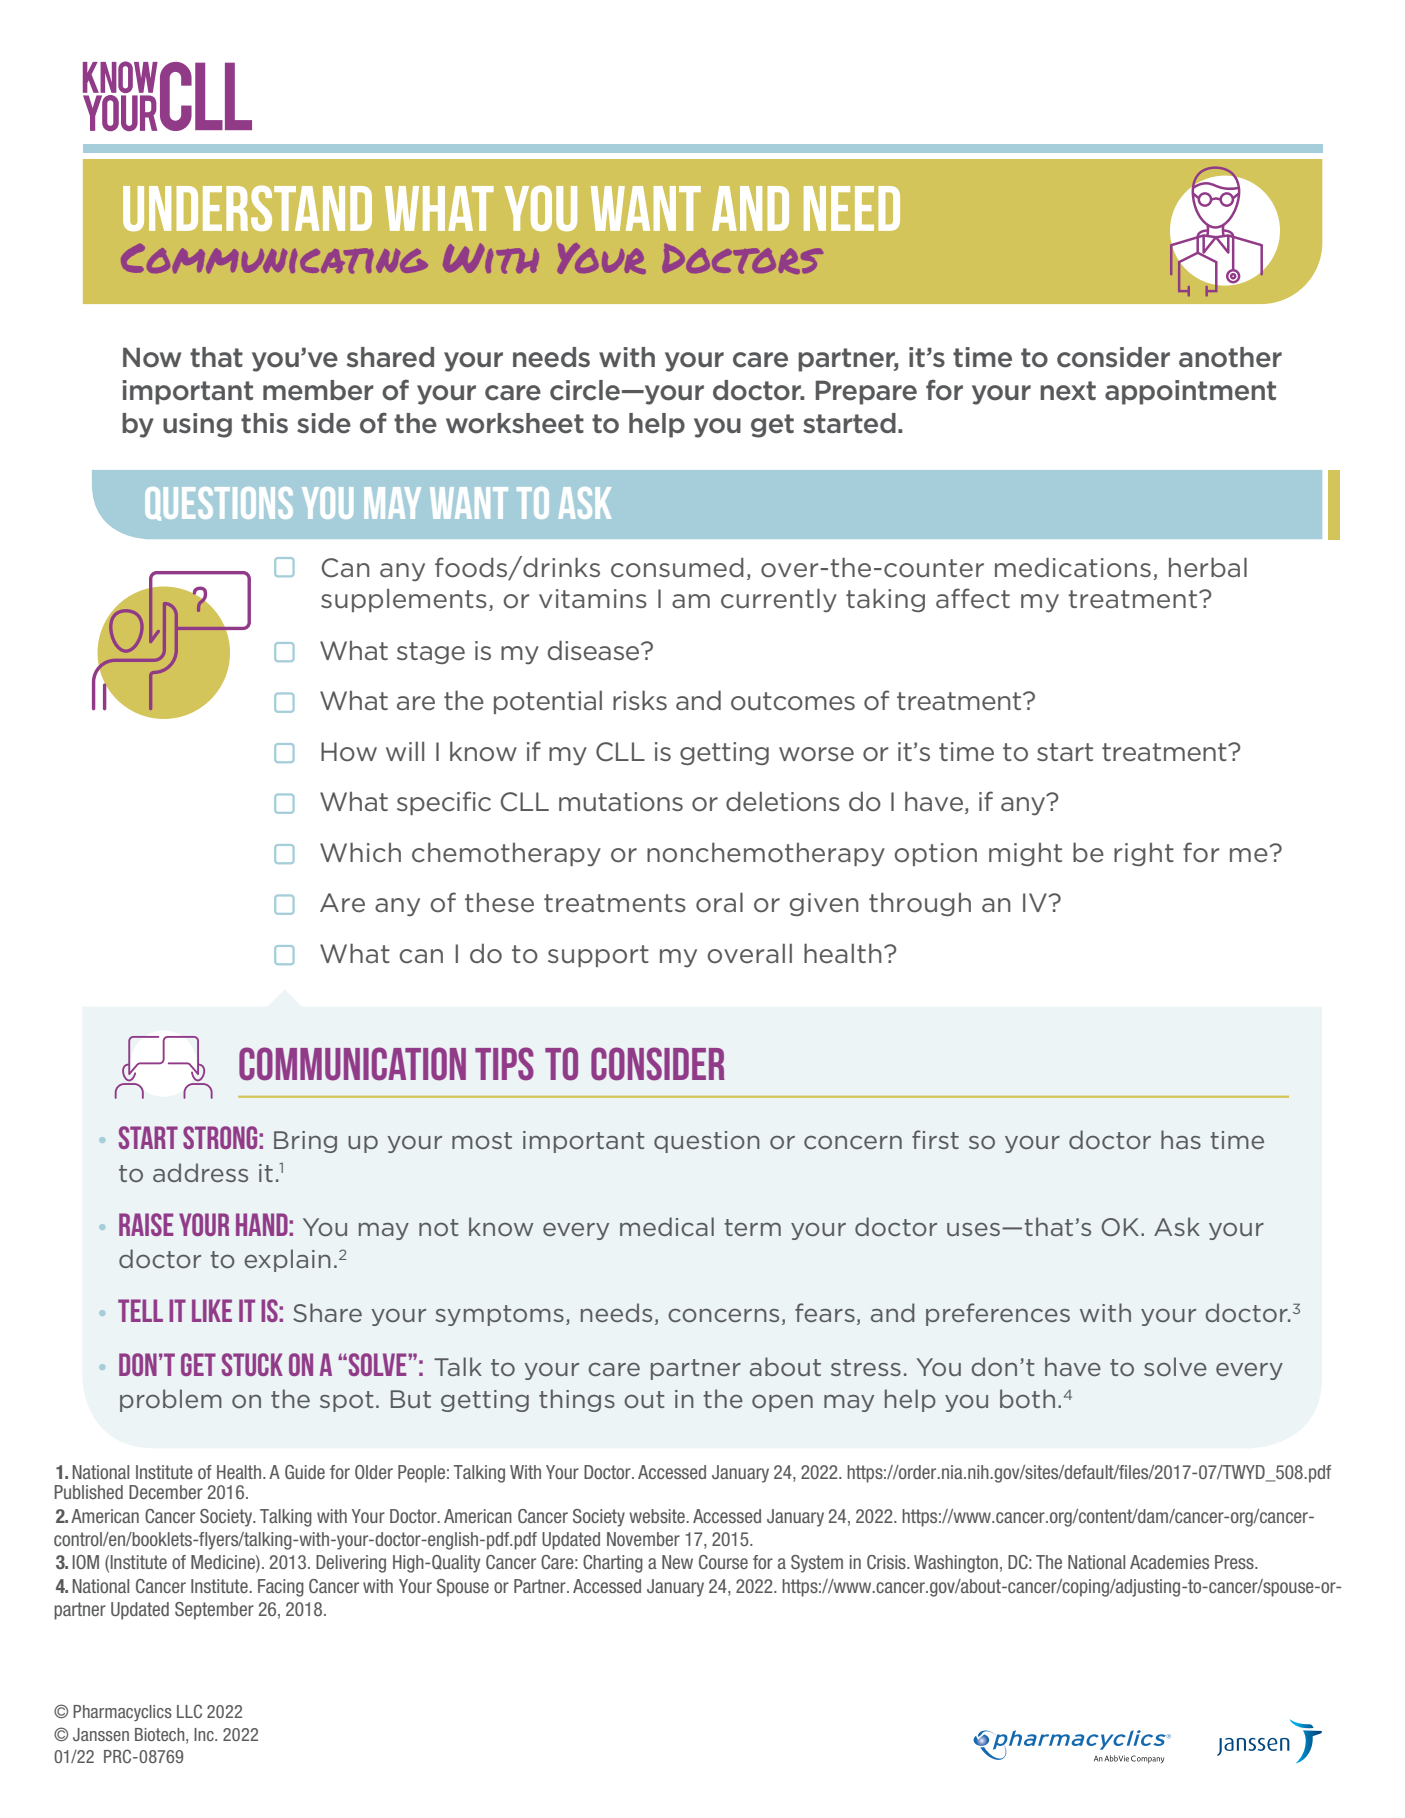 This screenshot has width=1405, height=1818. I want to click on Prepare, so click(866, 392).
